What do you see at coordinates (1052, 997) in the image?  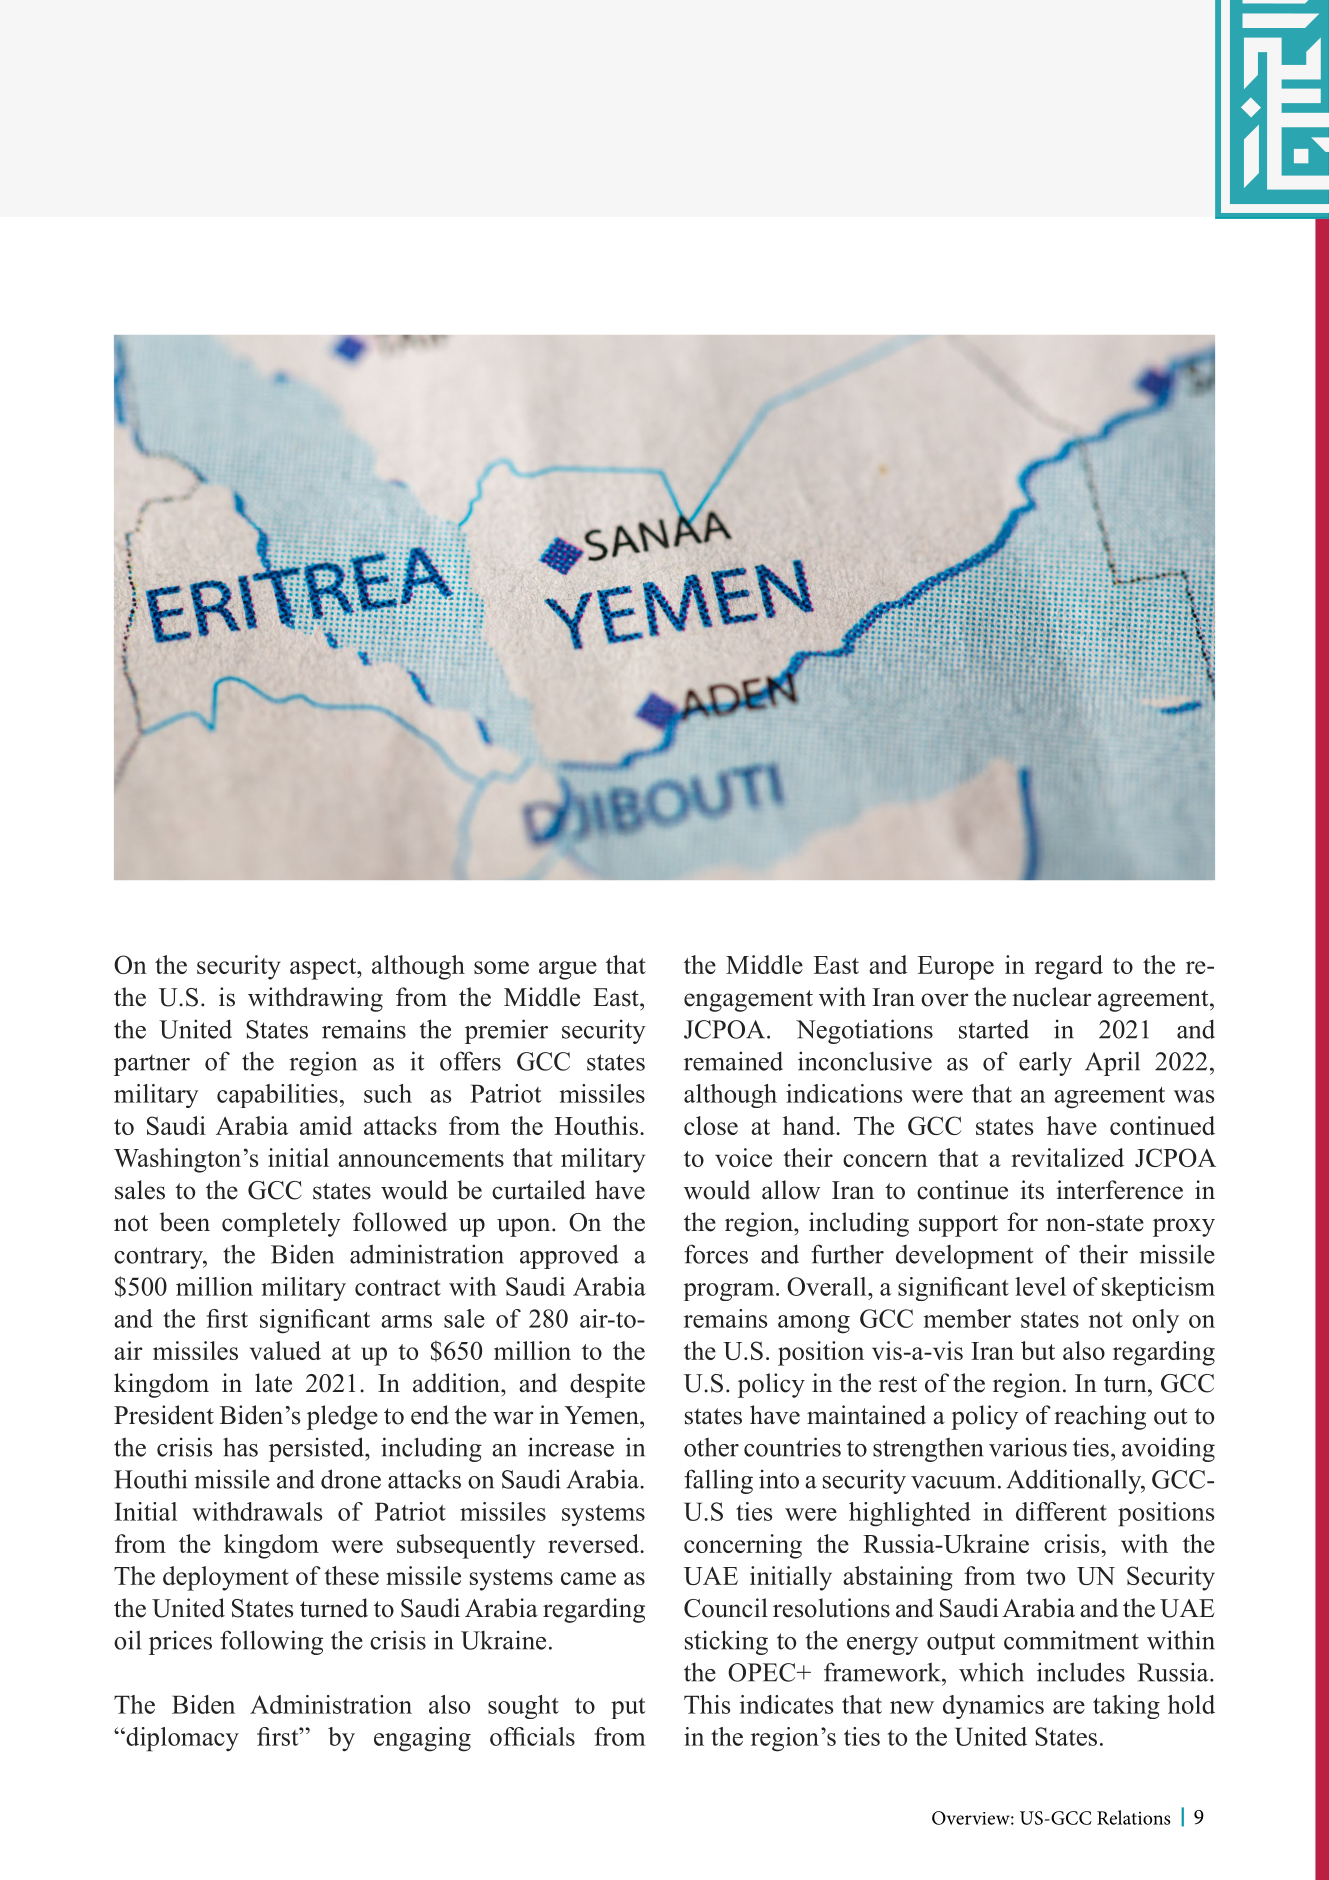 I see `nuclear` at bounding box center [1052, 997].
